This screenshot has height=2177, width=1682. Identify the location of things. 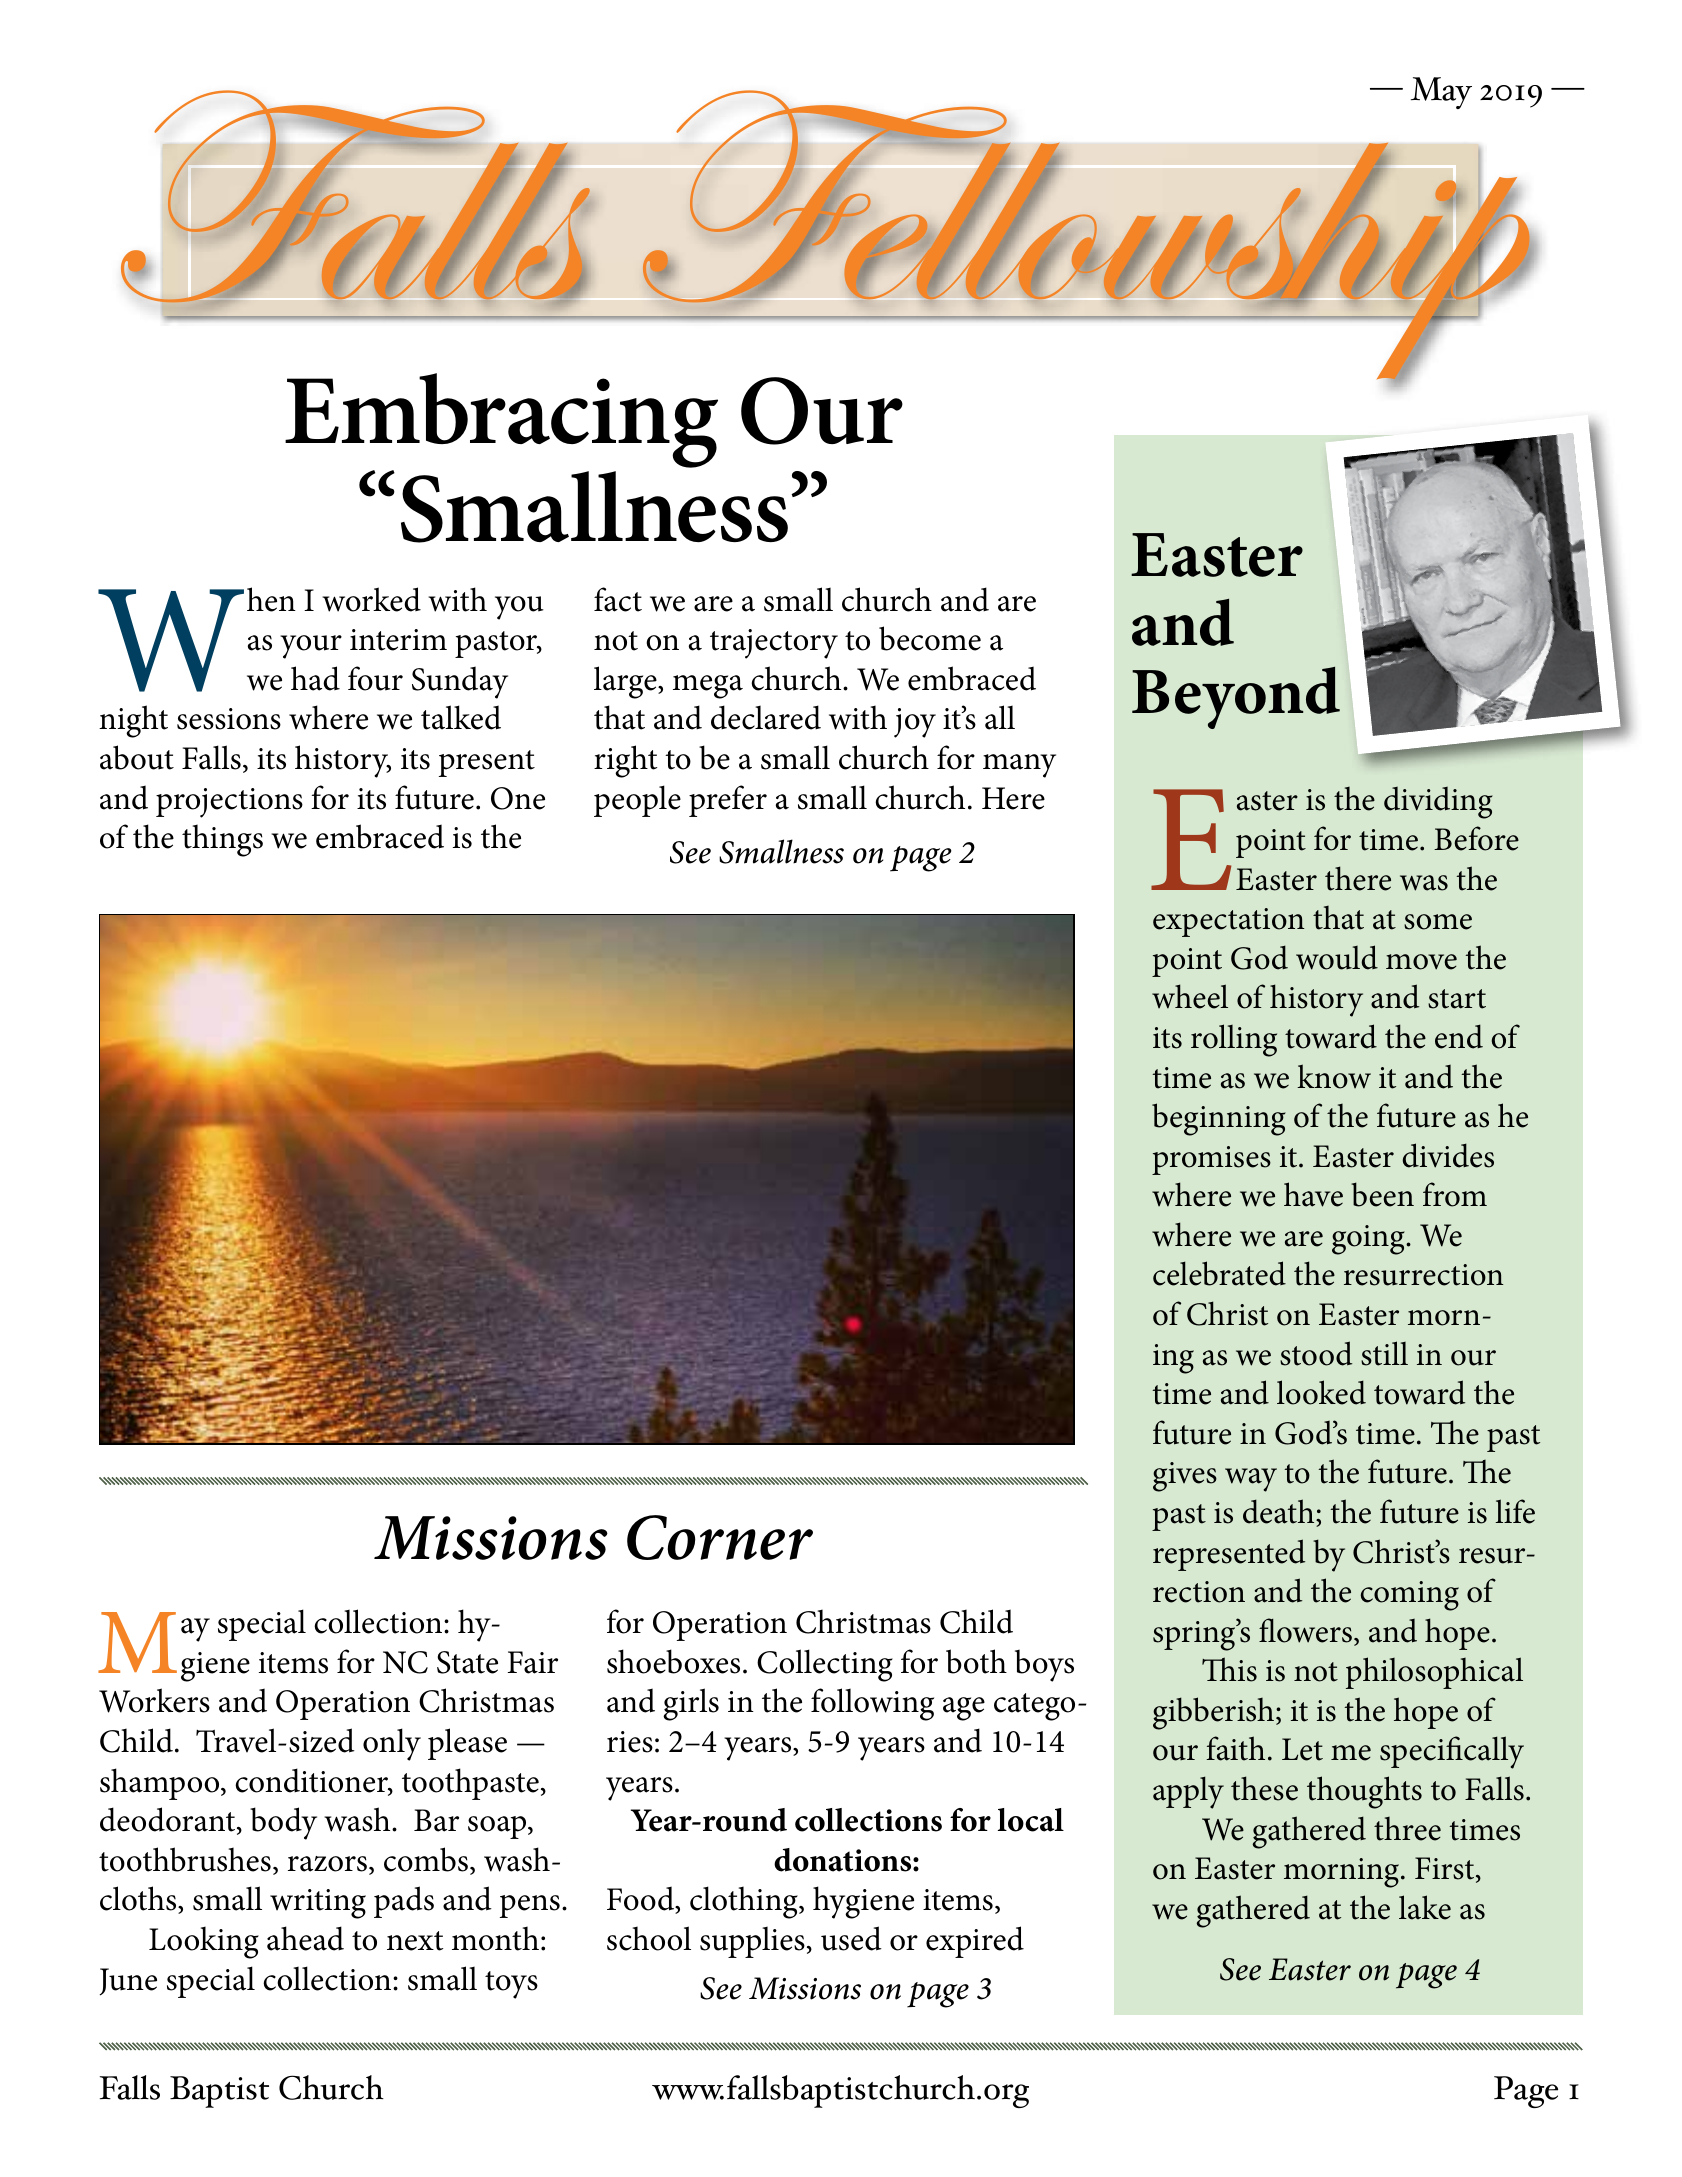
(222, 840).
